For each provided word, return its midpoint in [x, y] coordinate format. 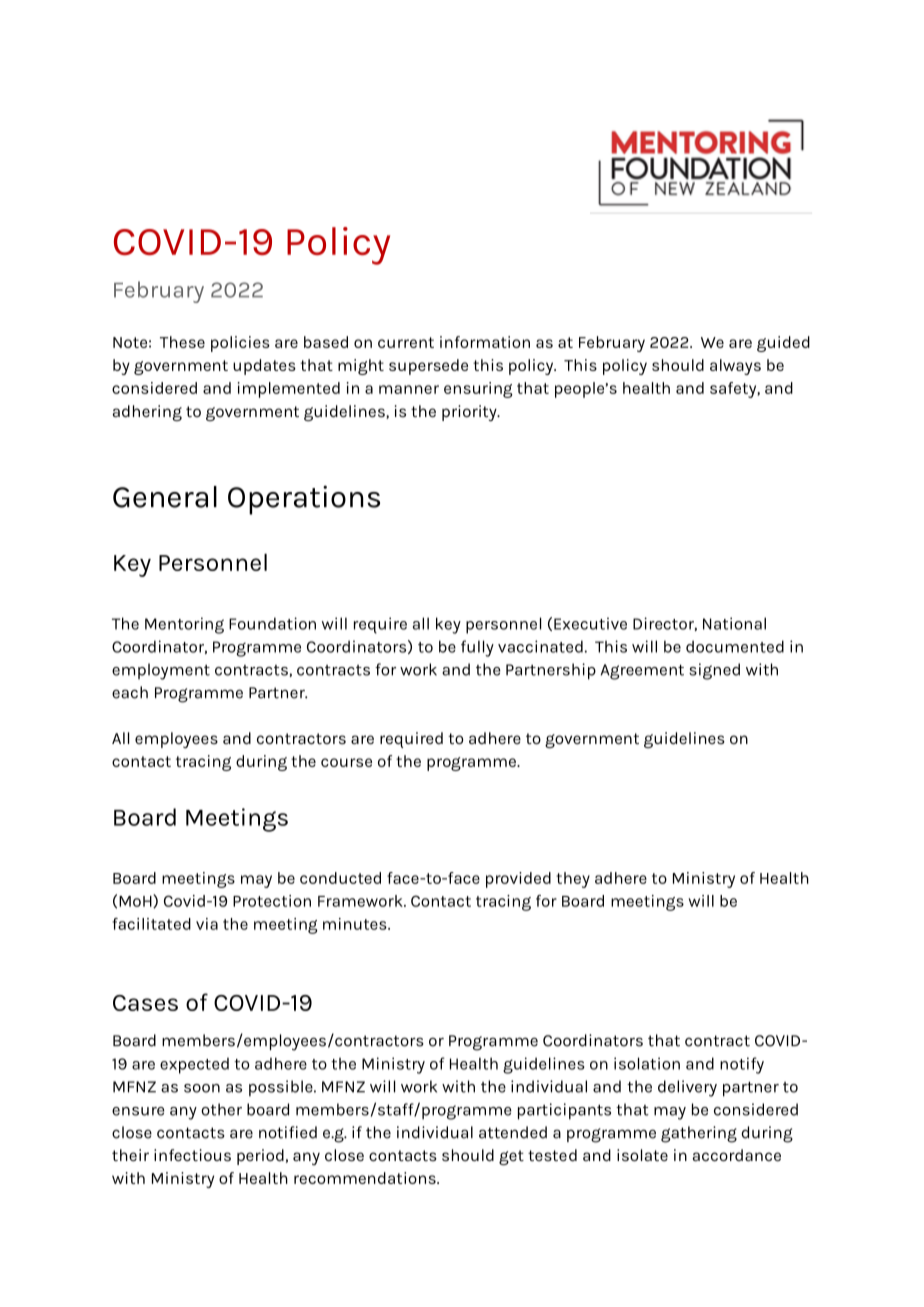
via [207, 924]
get [511, 1157]
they [573, 880]
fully [477, 648]
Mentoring [184, 625]
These [182, 342]
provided [518, 880]
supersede [428, 367]
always [735, 367]
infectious [192, 1155]
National [734, 623]
